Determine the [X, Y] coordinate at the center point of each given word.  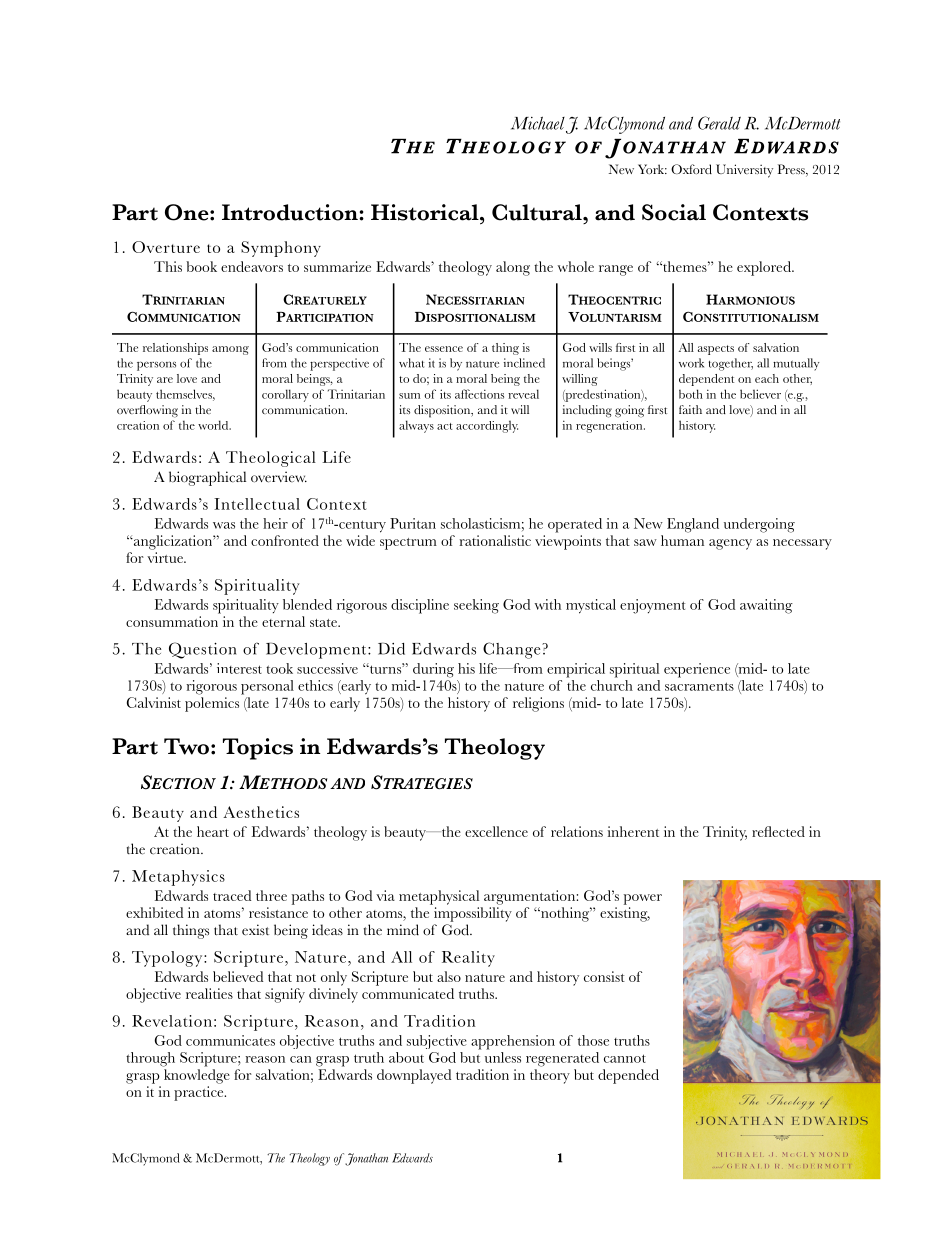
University [744, 171]
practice [200, 1093]
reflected [778, 831]
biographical [207, 478]
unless [503, 1057]
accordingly [487, 426]
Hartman [814, 1158]
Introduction [291, 212]
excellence [496, 831]
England [693, 525]
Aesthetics [261, 812]
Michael [539, 124]
